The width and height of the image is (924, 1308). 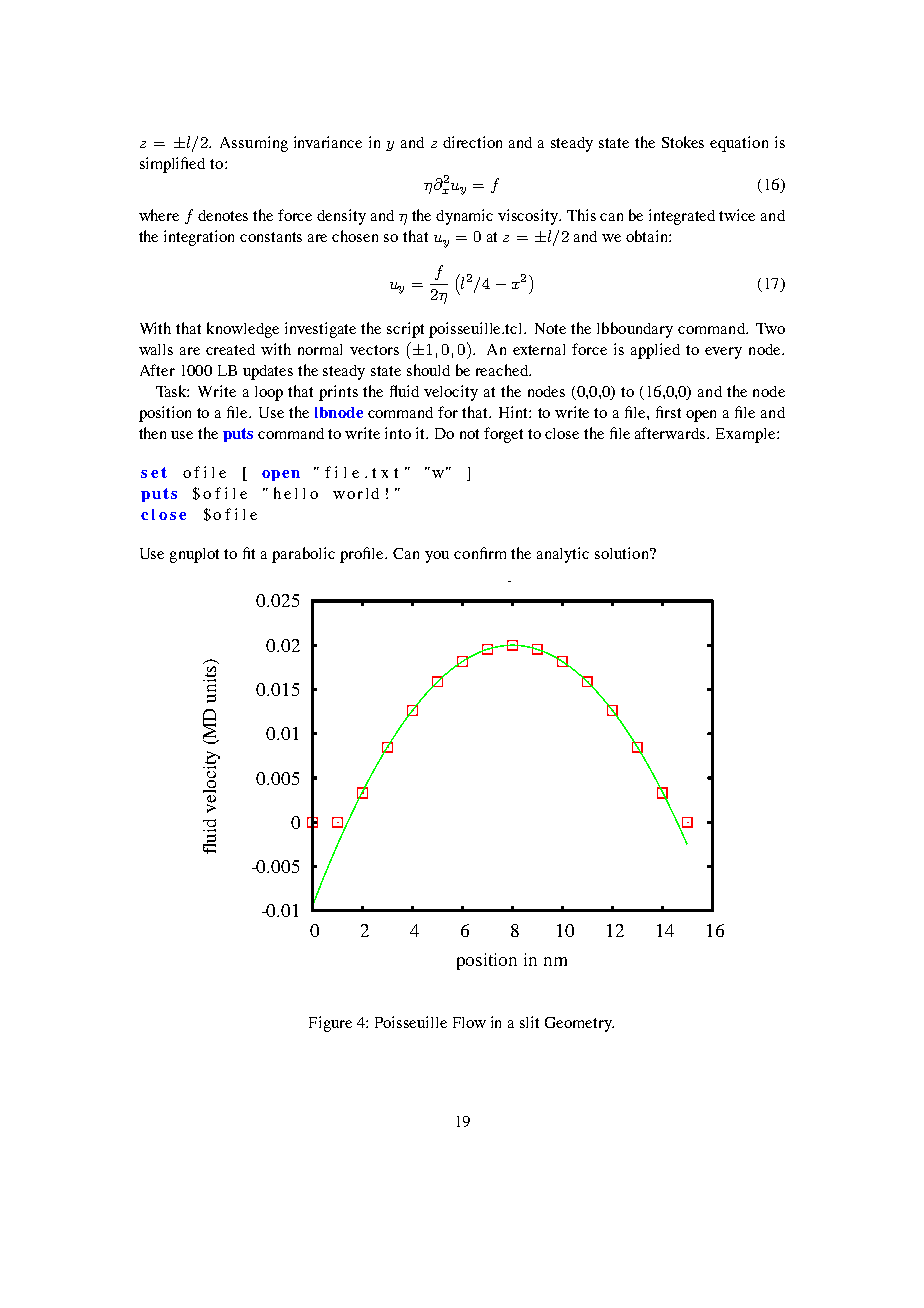 What do you see at coordinates (249, 553) in the image?
I see `fit` at bounding box center [249, 553].
